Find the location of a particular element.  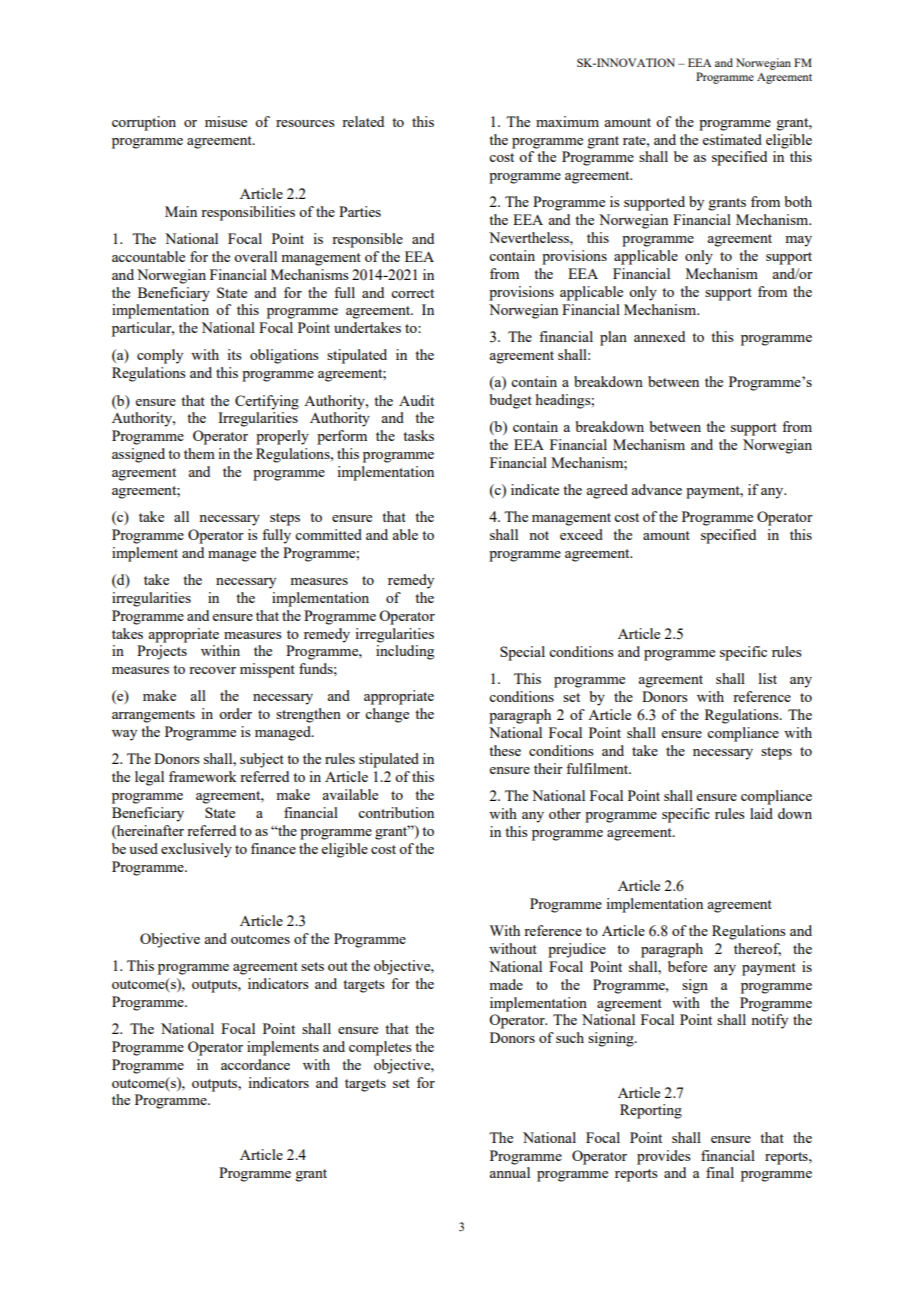

contribution is located at coordinates (396, 812).
